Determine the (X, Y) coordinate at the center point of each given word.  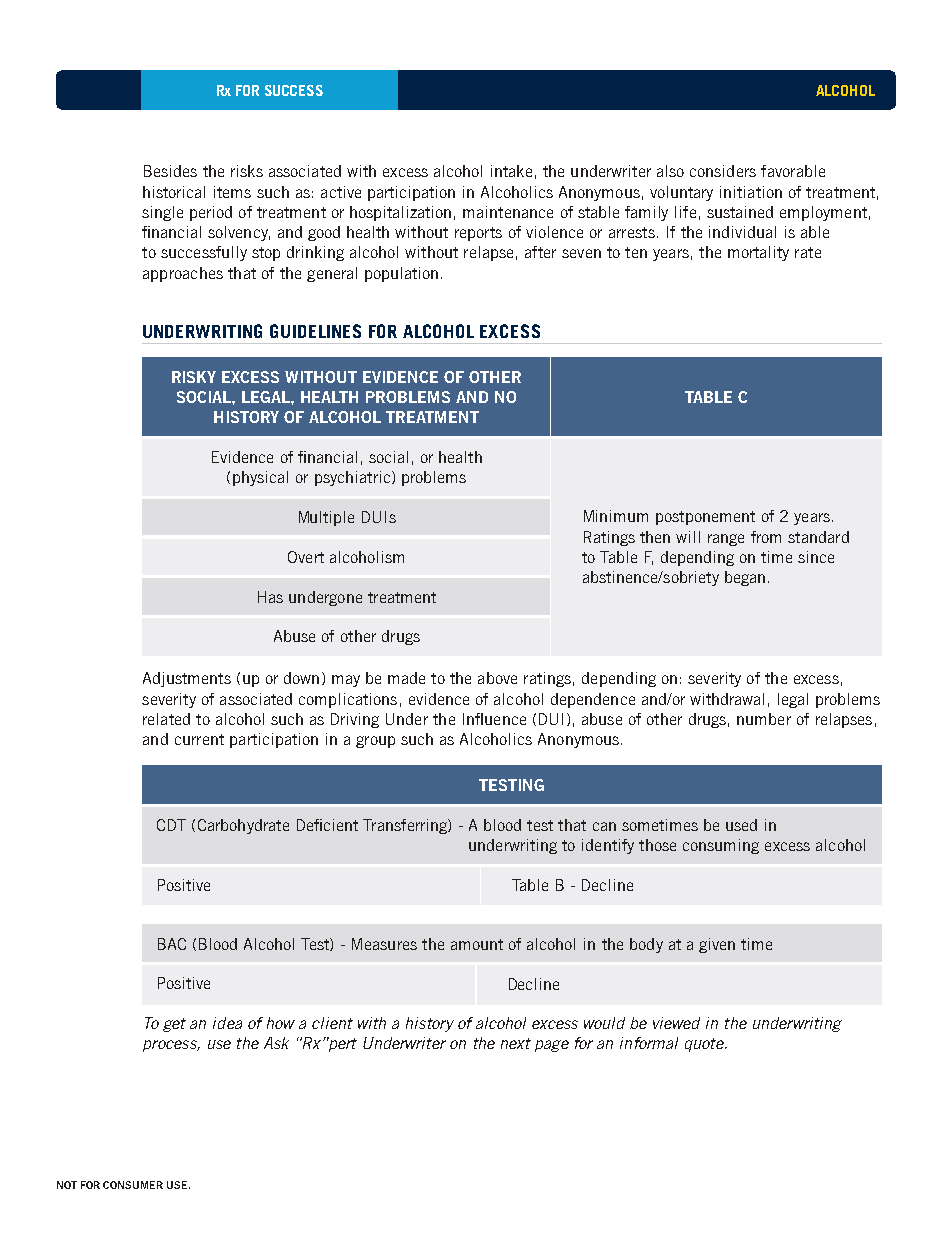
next (516, 1043)
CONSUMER (133, 1185)
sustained (740, 212)
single (162, 213)
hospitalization (400, 213)
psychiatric (352, 478)
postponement (705, 518)
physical (260, 478)
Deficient (327, 825)
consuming (721, 846)
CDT (171, 825)
